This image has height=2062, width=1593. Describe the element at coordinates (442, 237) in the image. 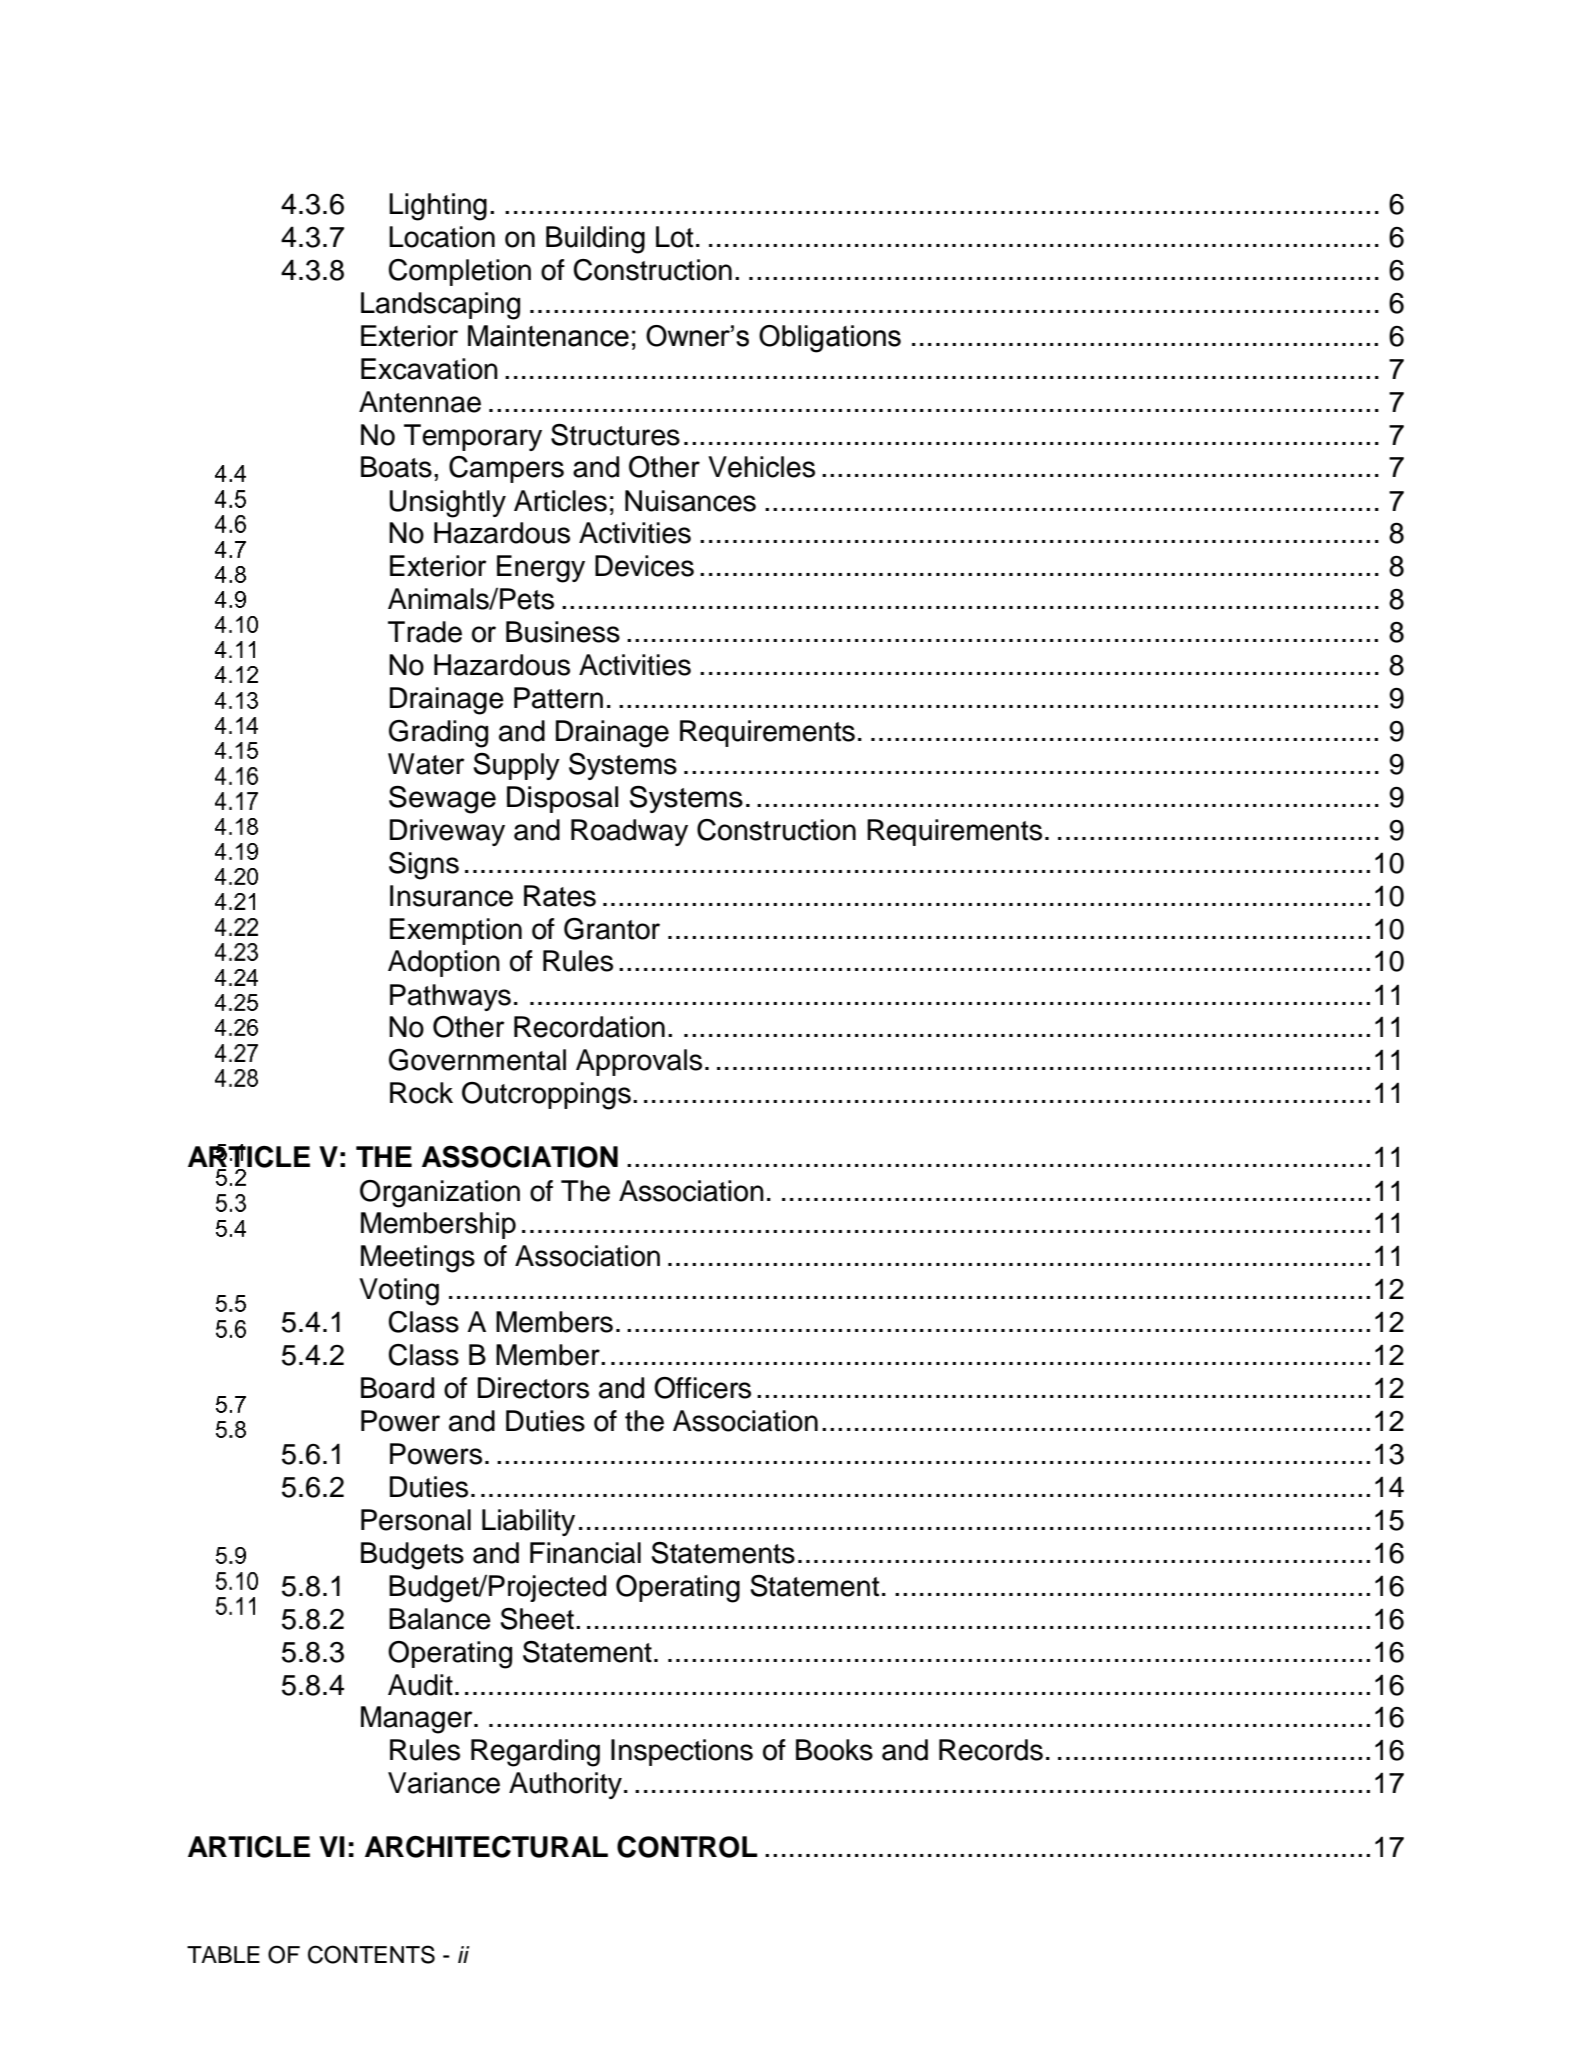

I see `Location` at that location.
